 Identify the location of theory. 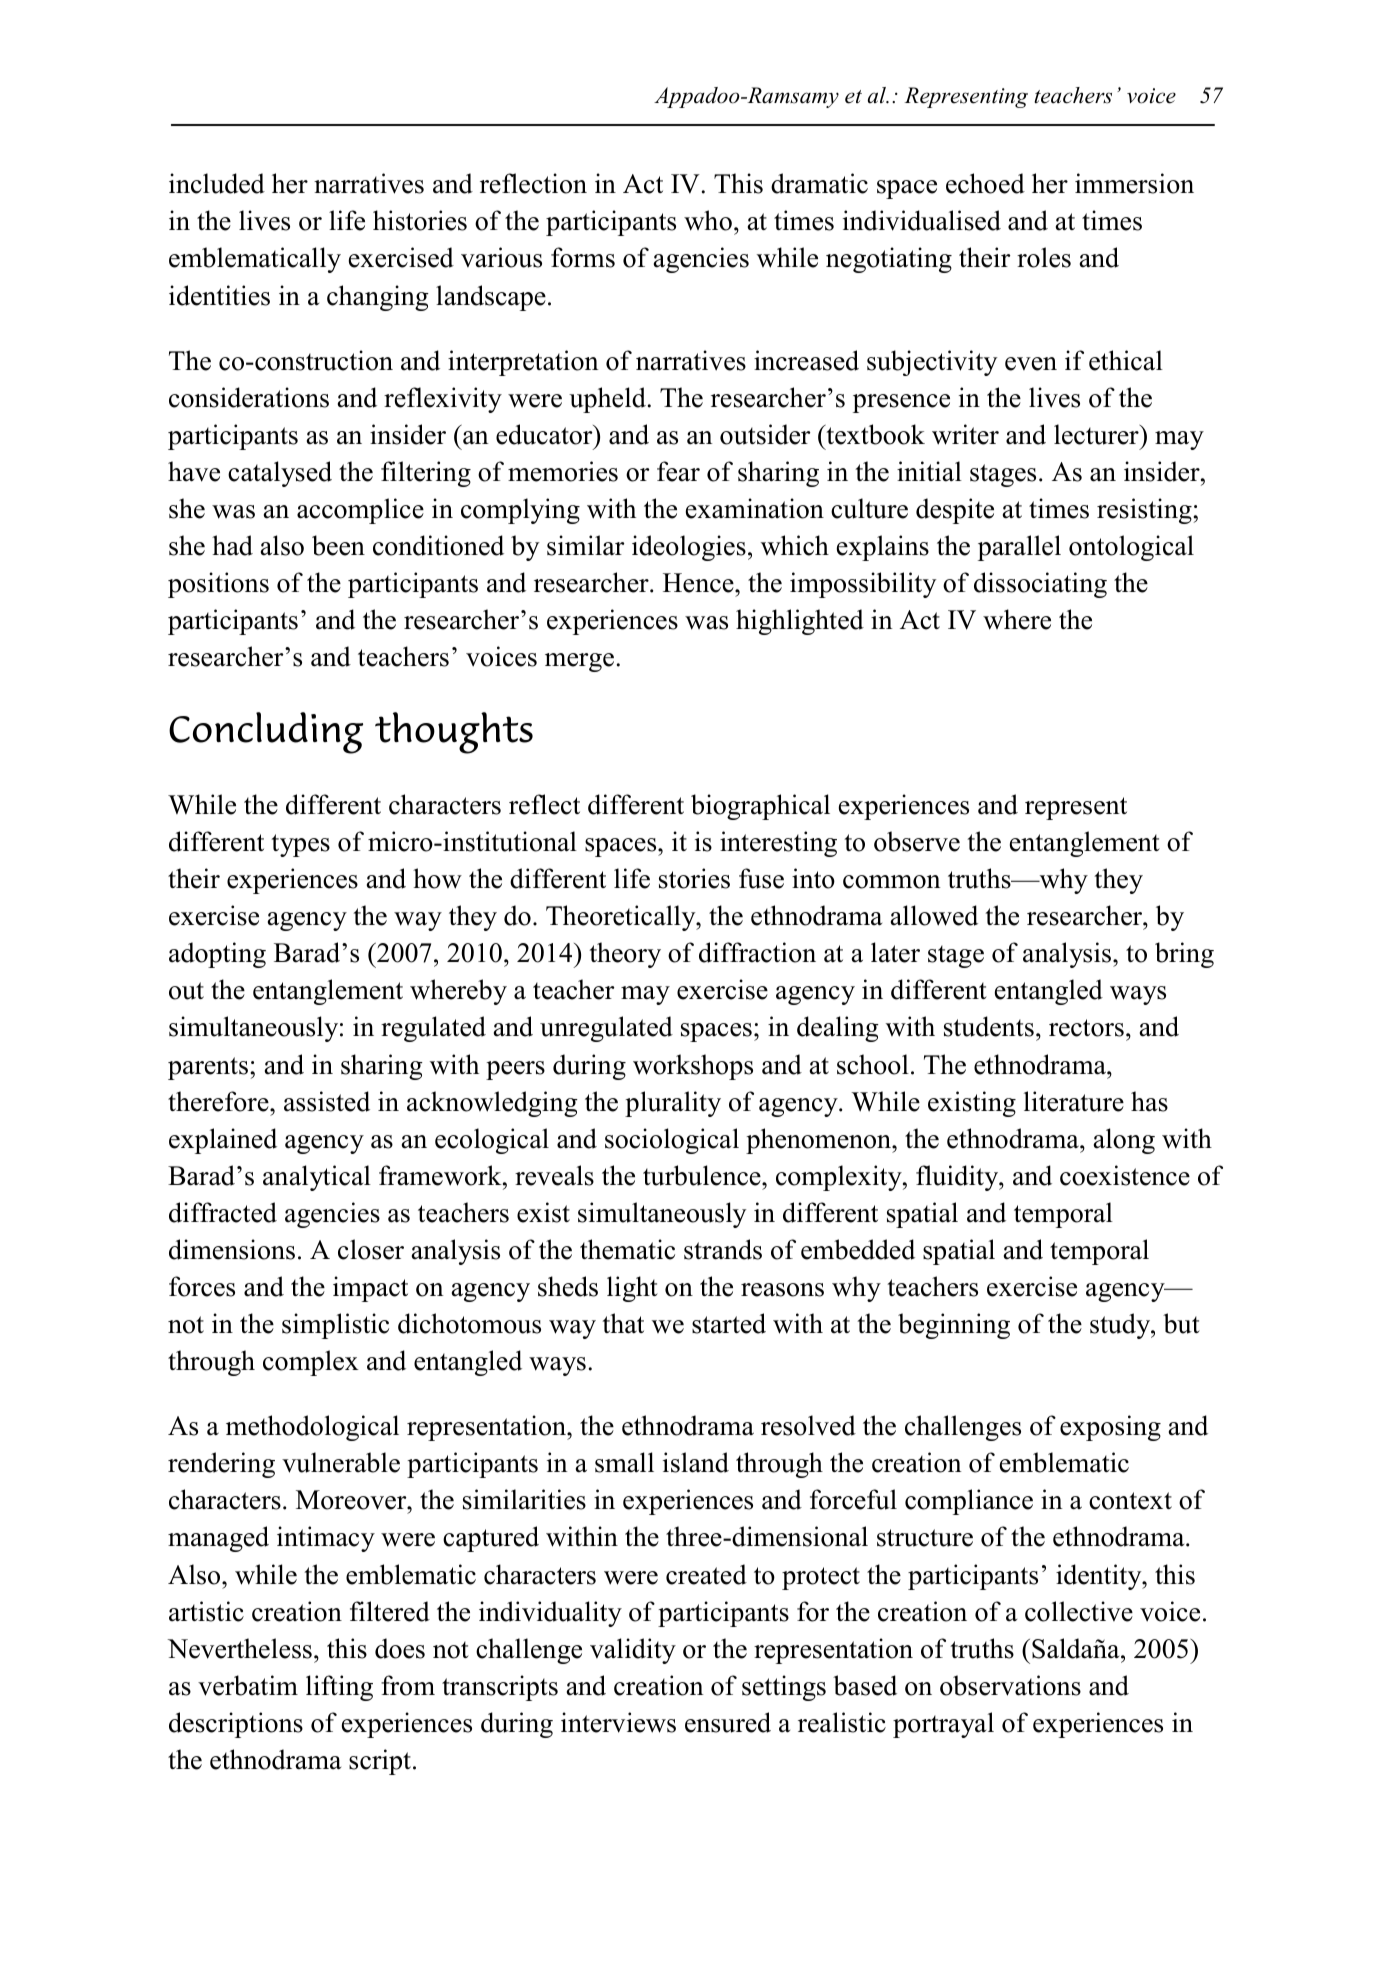
(625, 955).
